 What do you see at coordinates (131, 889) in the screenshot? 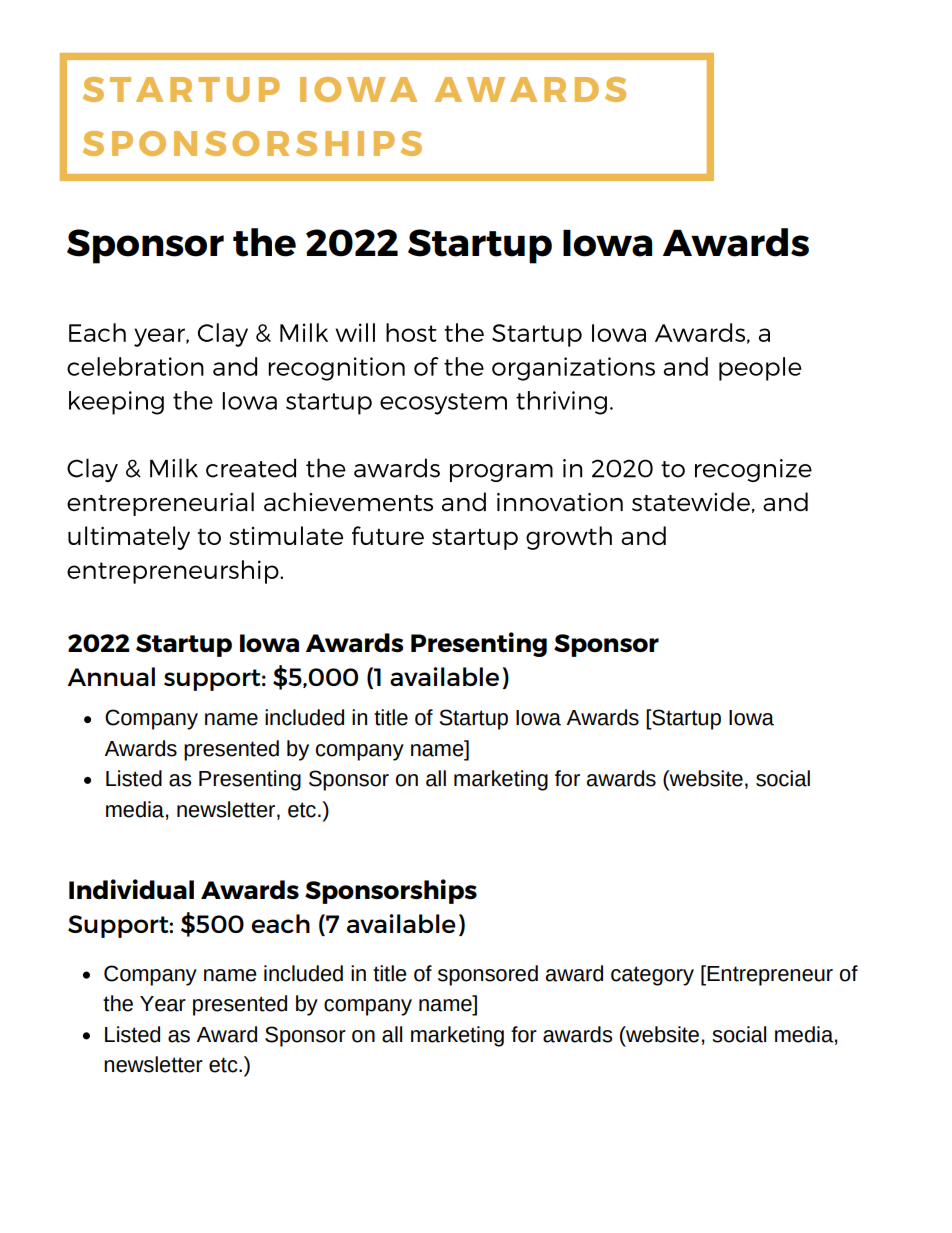
I see `Individual` at bounding box center [131, 889].
